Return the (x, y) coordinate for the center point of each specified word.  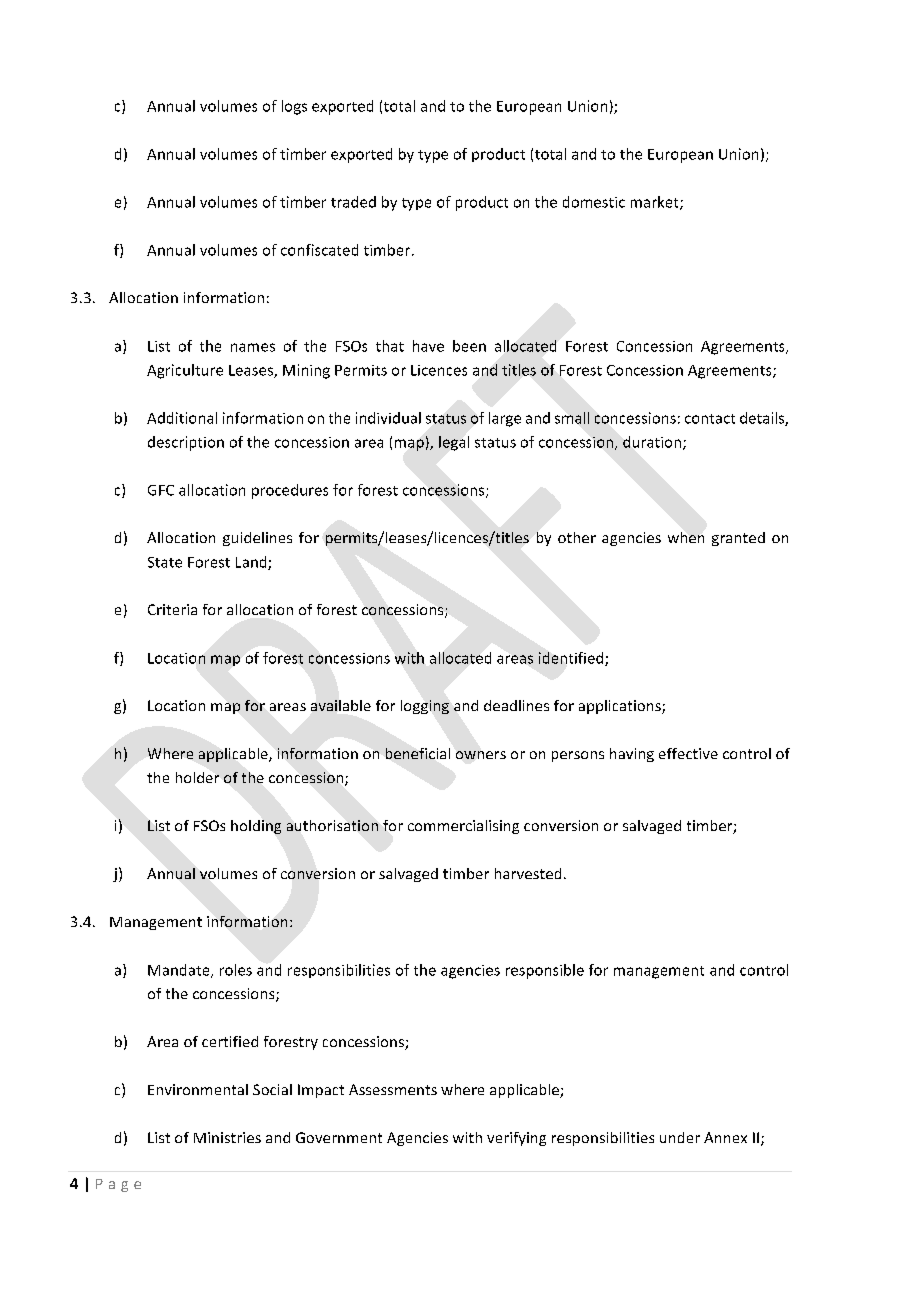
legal (454, 443)
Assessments (393, 1089)
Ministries (227, 1137)
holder (197, 777)
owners (481, 755)
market (656, 203)
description (186, 443)
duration (652, 442)
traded (353, 202)
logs (294, 107)
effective (688, 753)
